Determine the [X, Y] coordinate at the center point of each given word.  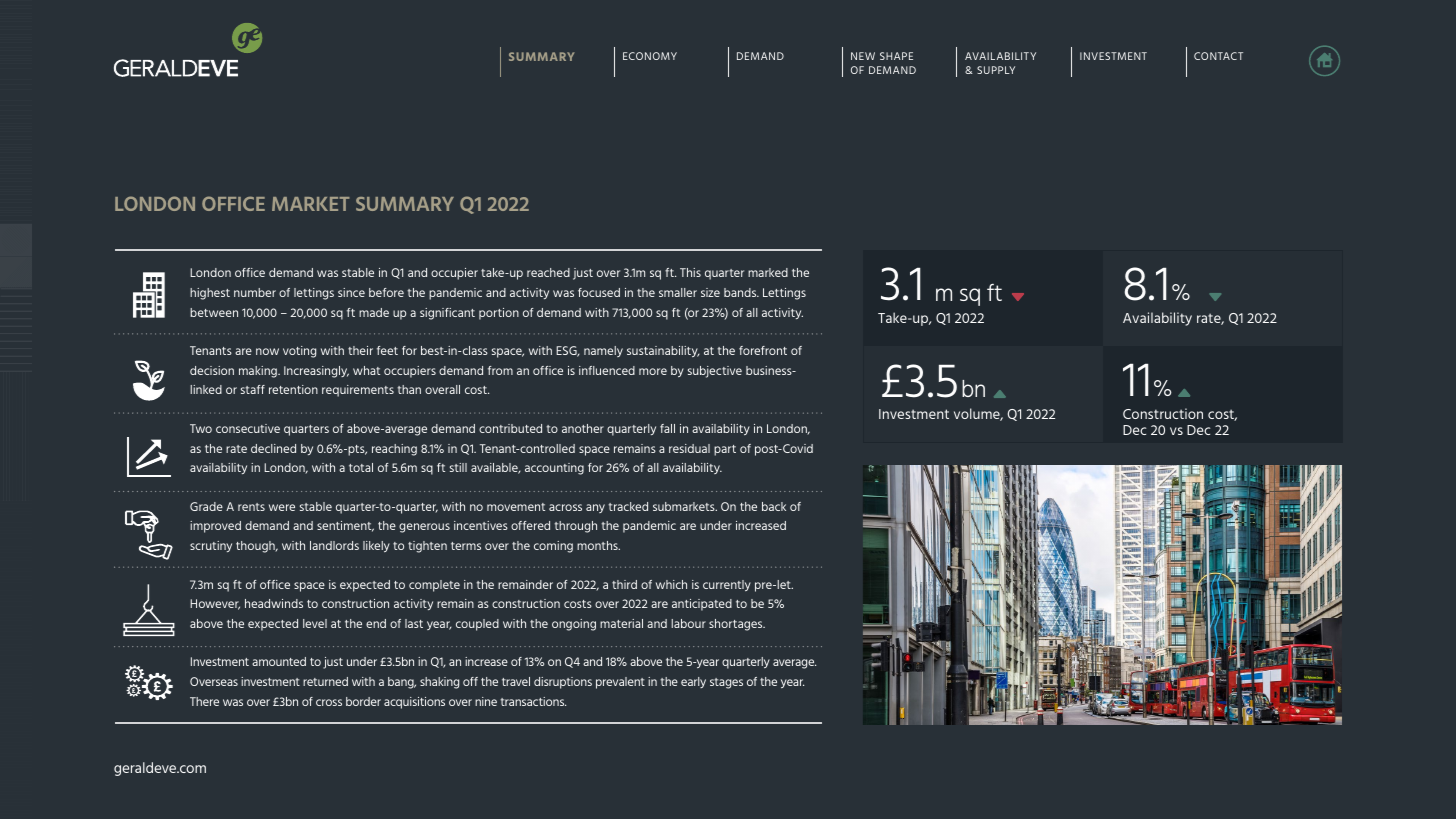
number [255, 292]
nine [486, 701]
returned [325, 681]
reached [548, 272]
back [774, 506]
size [710, 292]
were [282, 507]
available [495, 468]
